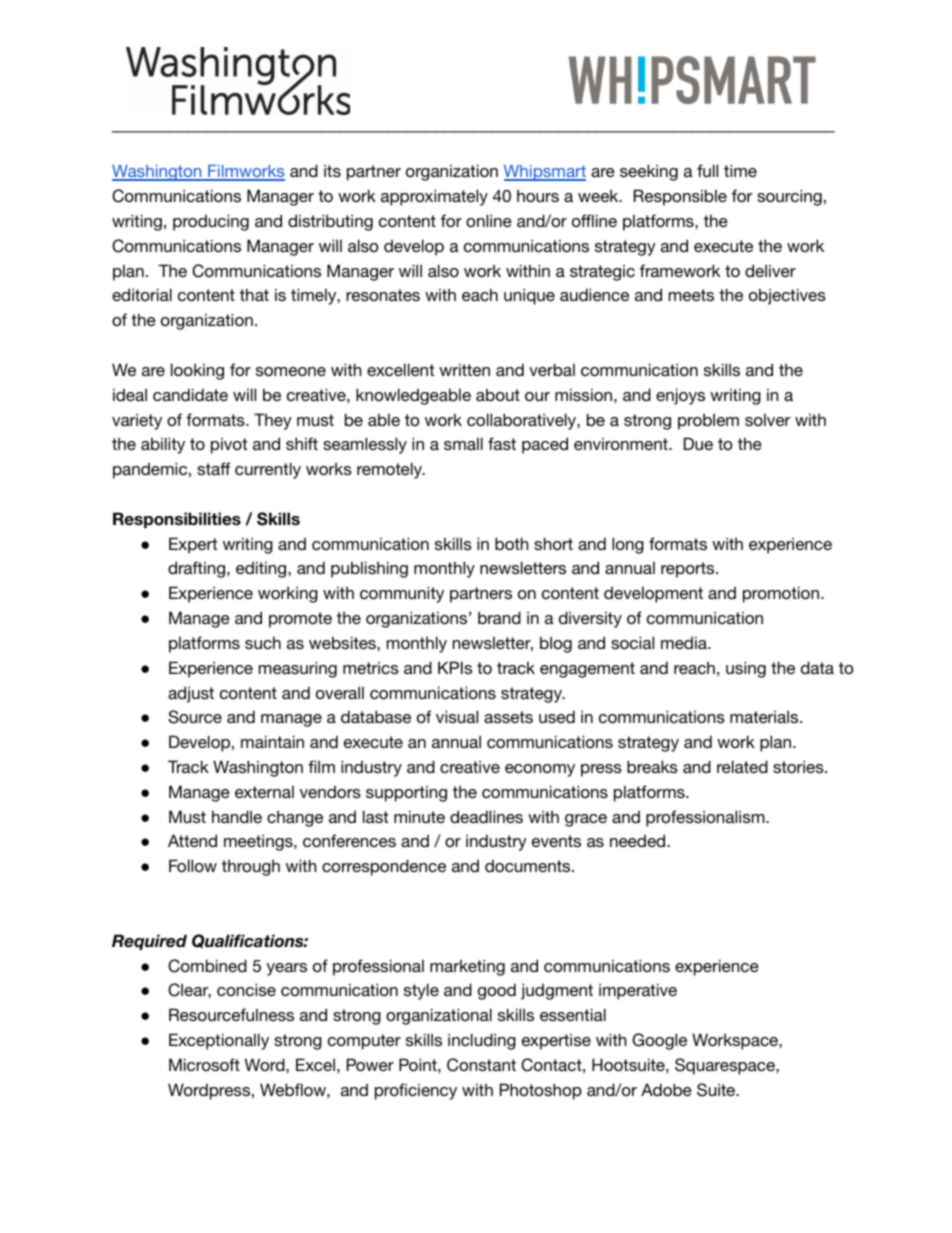 The image size is (952, 1233). What do you see at coordinates (499, 617) in the document?
I see `brand` at bounding box center [499, 617].
